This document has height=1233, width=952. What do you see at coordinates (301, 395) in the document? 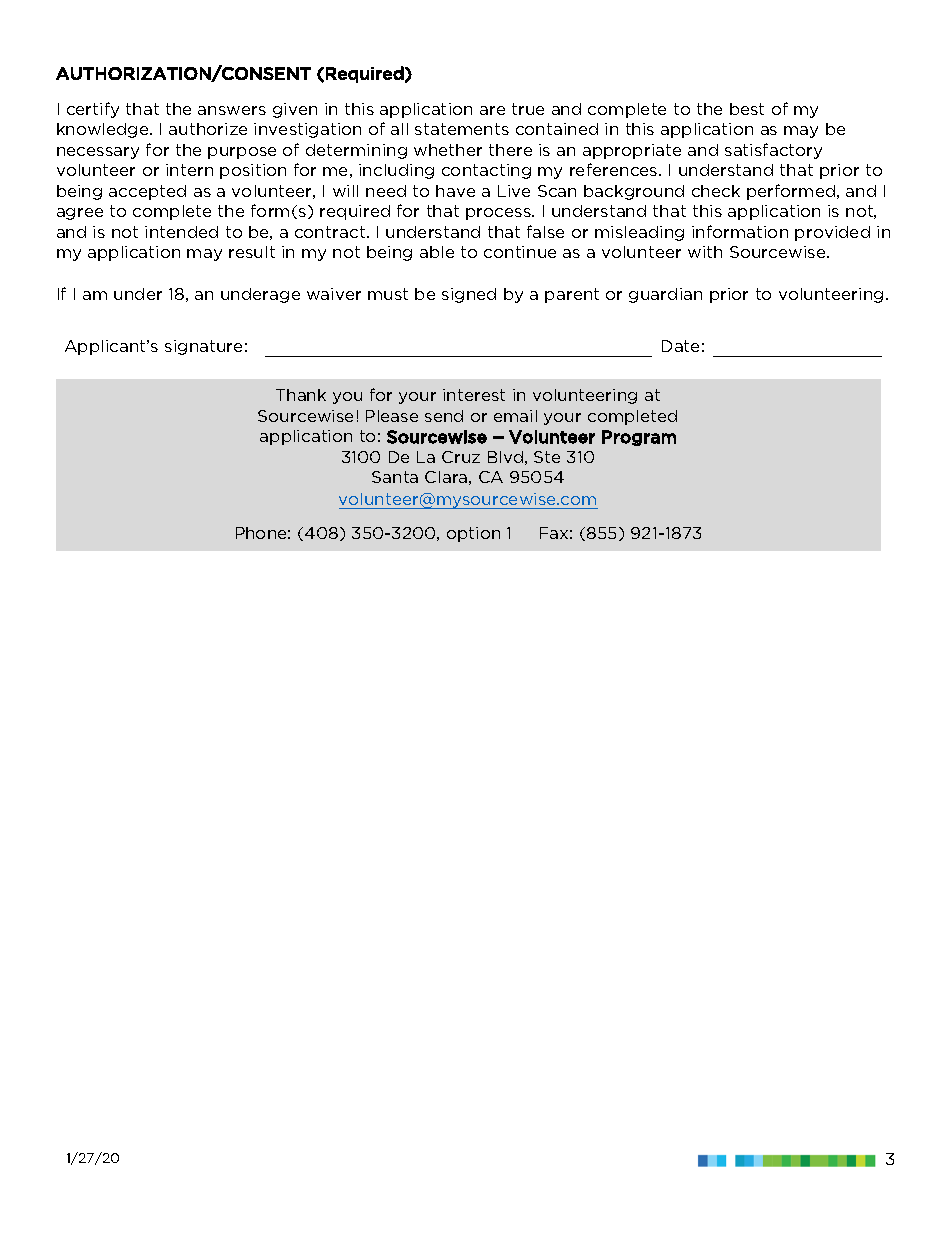
I see `Thank` at bounding box center [301, 395].
